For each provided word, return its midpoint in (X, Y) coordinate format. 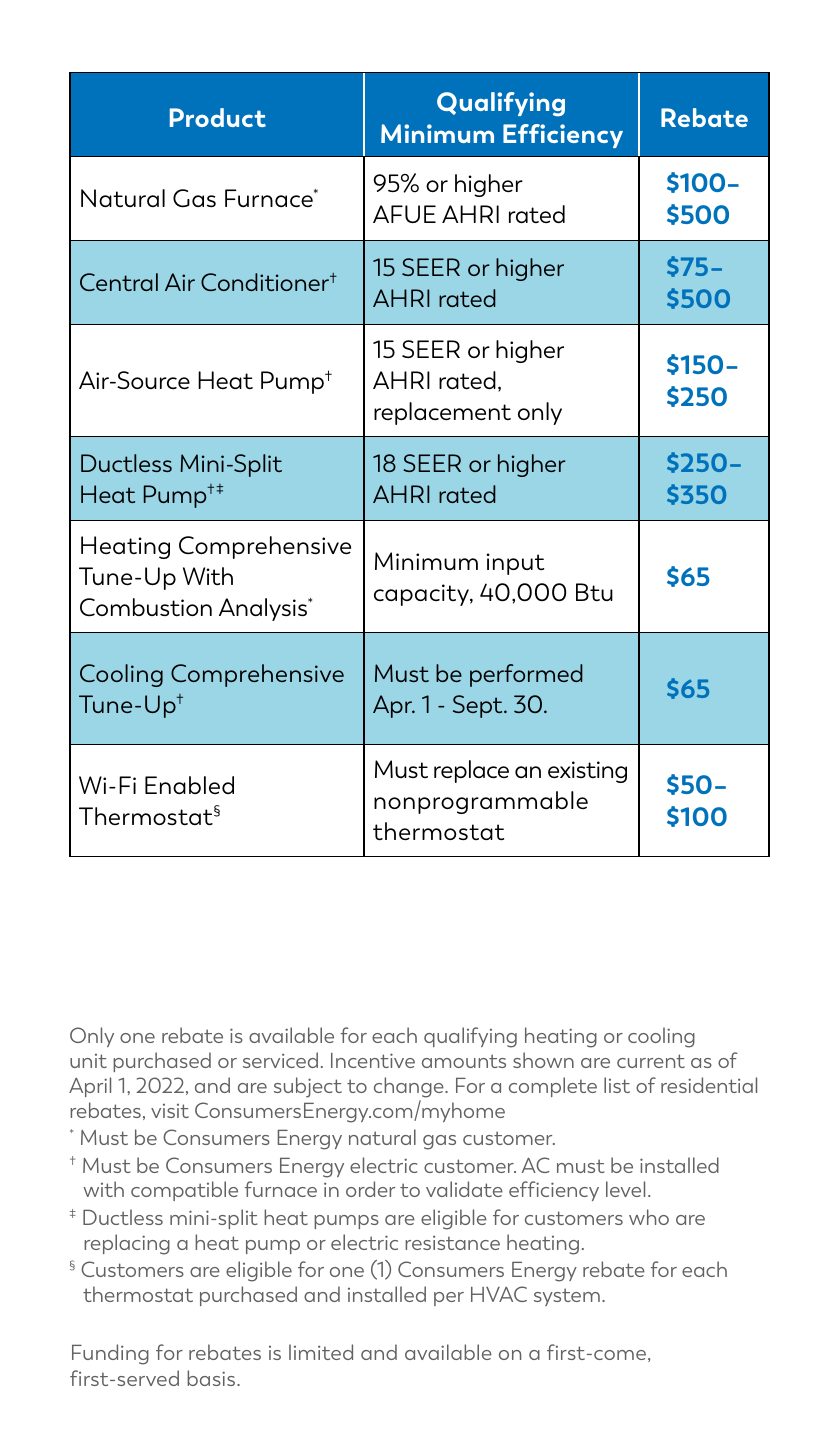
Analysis (264, 609)
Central (119, 282)
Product (218, 117)
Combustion (146, 607)
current (651, 1061)
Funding (110, 1354)
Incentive (373, 1060)
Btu (594, 592)
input (515, 564)
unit (88, 1061)
